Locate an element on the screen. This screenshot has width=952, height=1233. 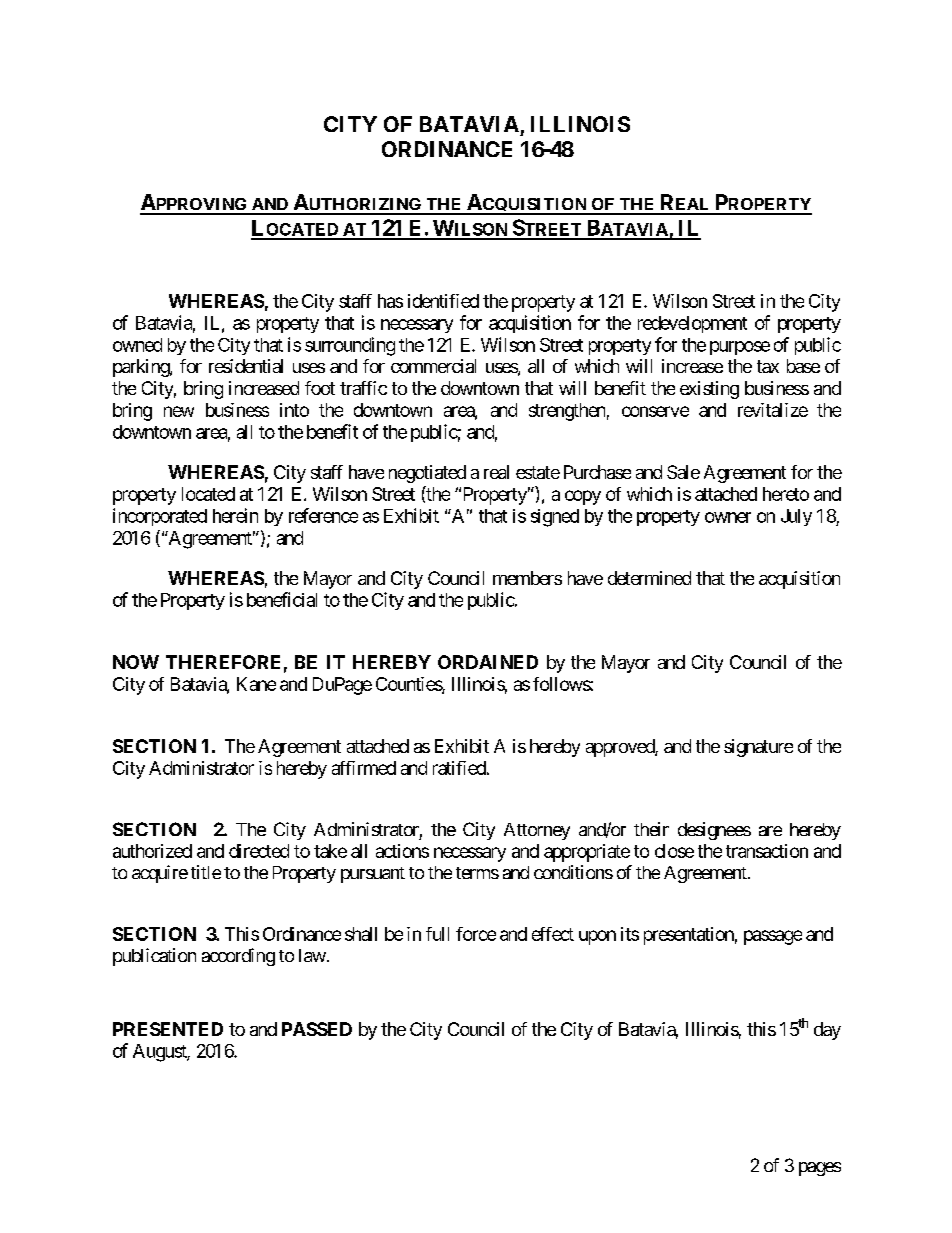
signature is located at coordinates (758, 748).
